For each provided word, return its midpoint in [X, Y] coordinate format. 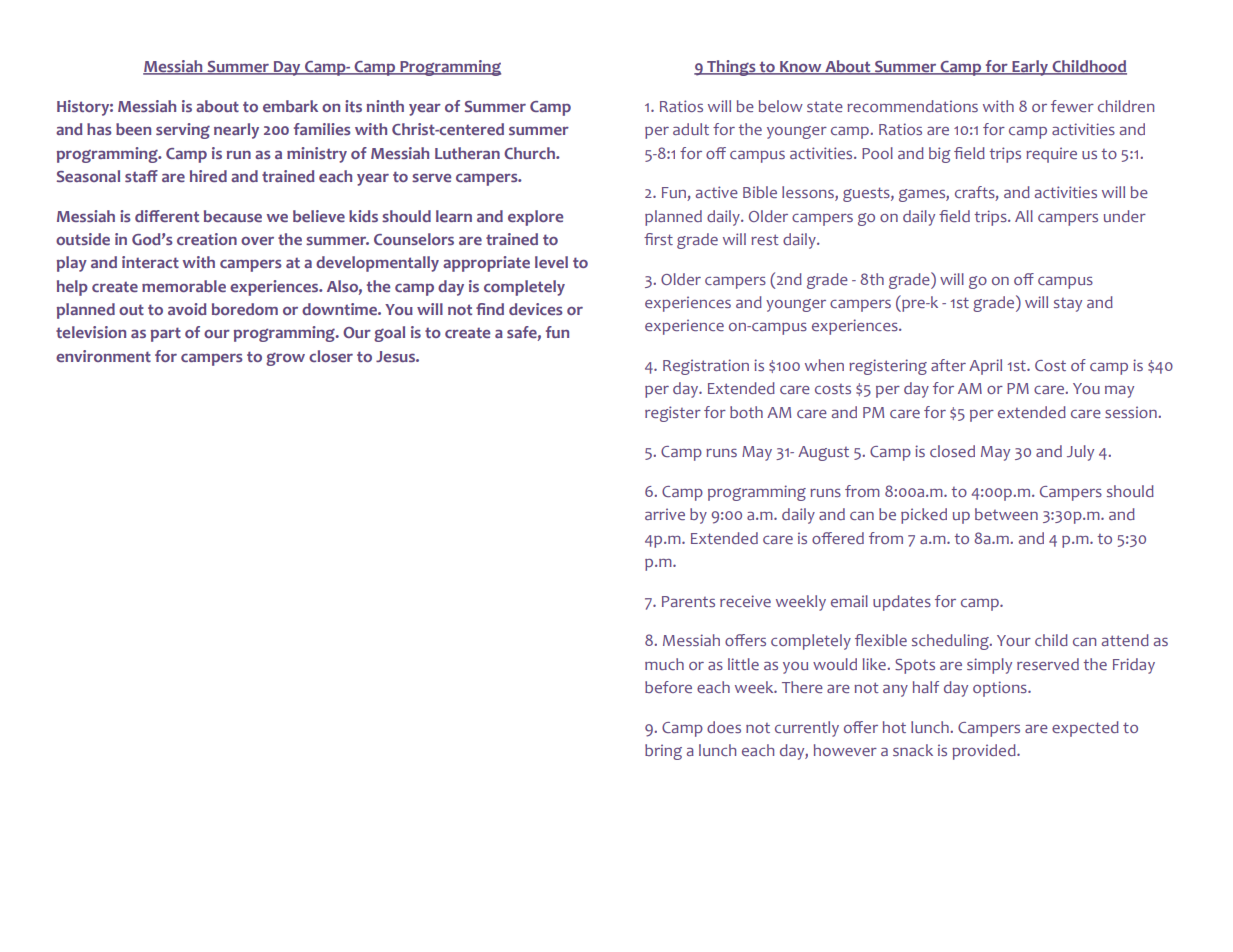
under [1125, 216]
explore [535, 218]
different [167, 216]
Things [731, 68]
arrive [665, 514]
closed [952, 451]
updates [902, 603]
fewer [1072, 106]
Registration [706, 367]
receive [745, 601]
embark [290, 106]
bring [663, 752]
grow [285, 359]
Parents [688, 601]
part [166, 334]
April [985, 367]
